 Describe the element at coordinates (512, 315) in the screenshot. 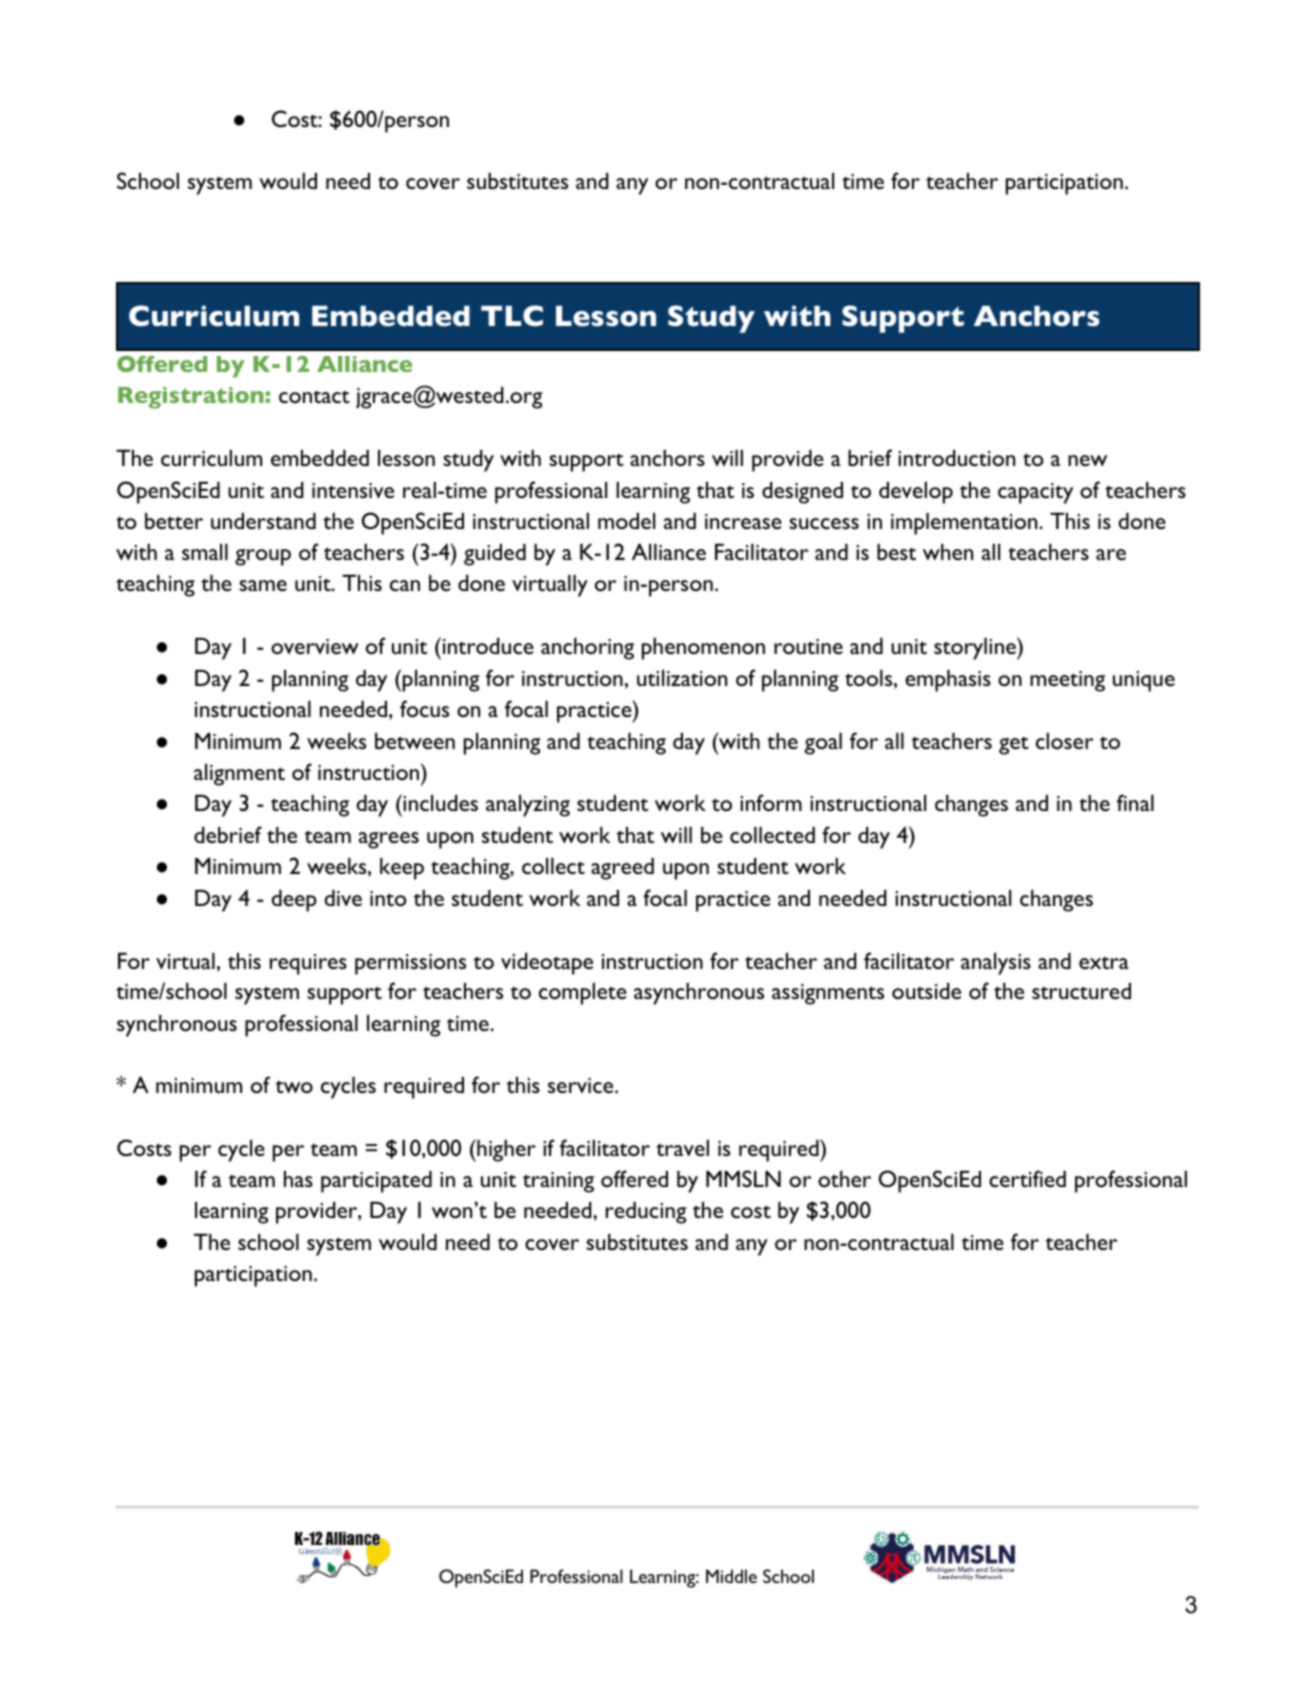

I see `TLC` at that location.
